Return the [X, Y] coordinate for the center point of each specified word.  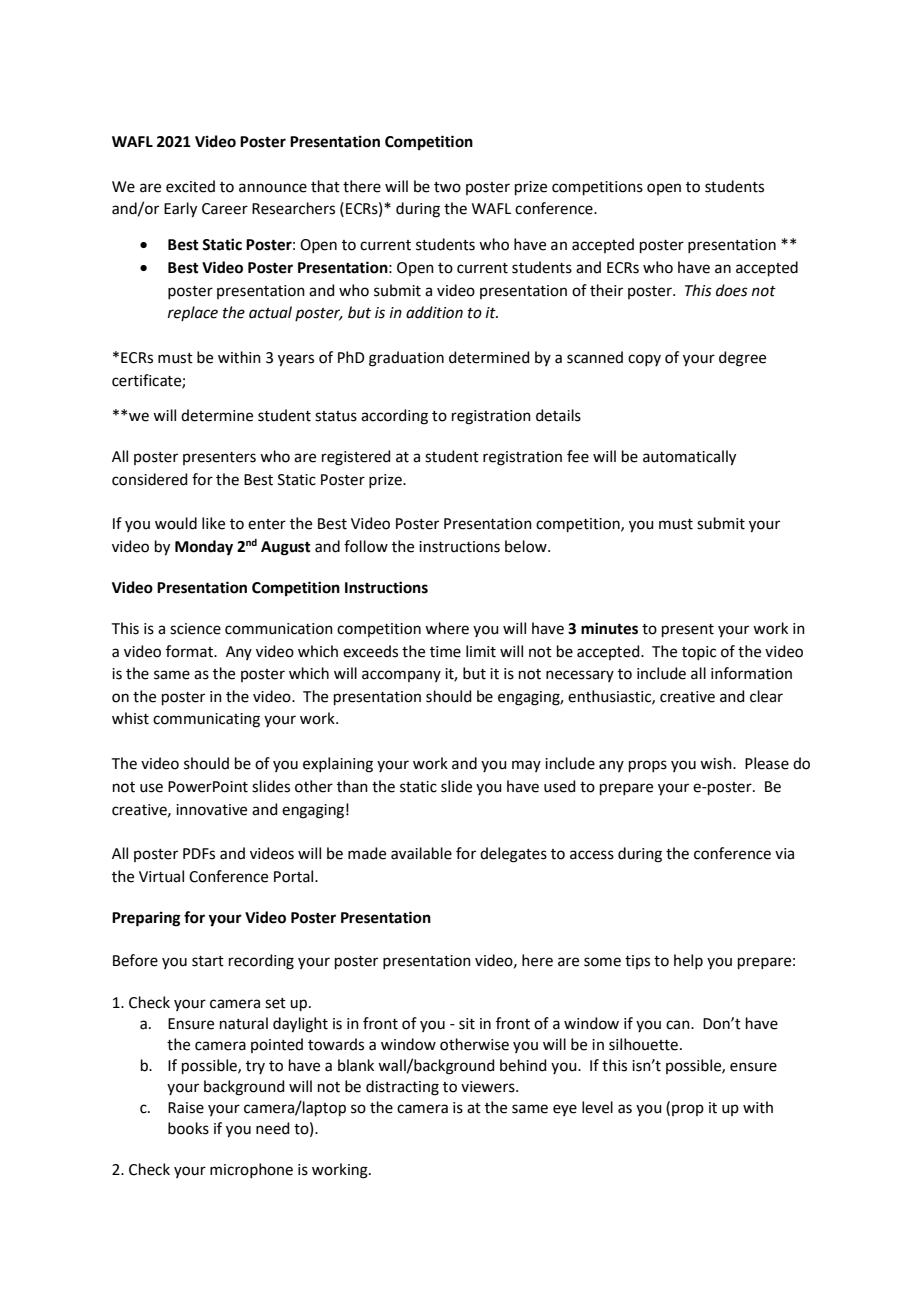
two [447, 187]
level [597, 1107]
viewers [489, 1087]
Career [225, 209]
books [188, 1128]
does [732, 290]
